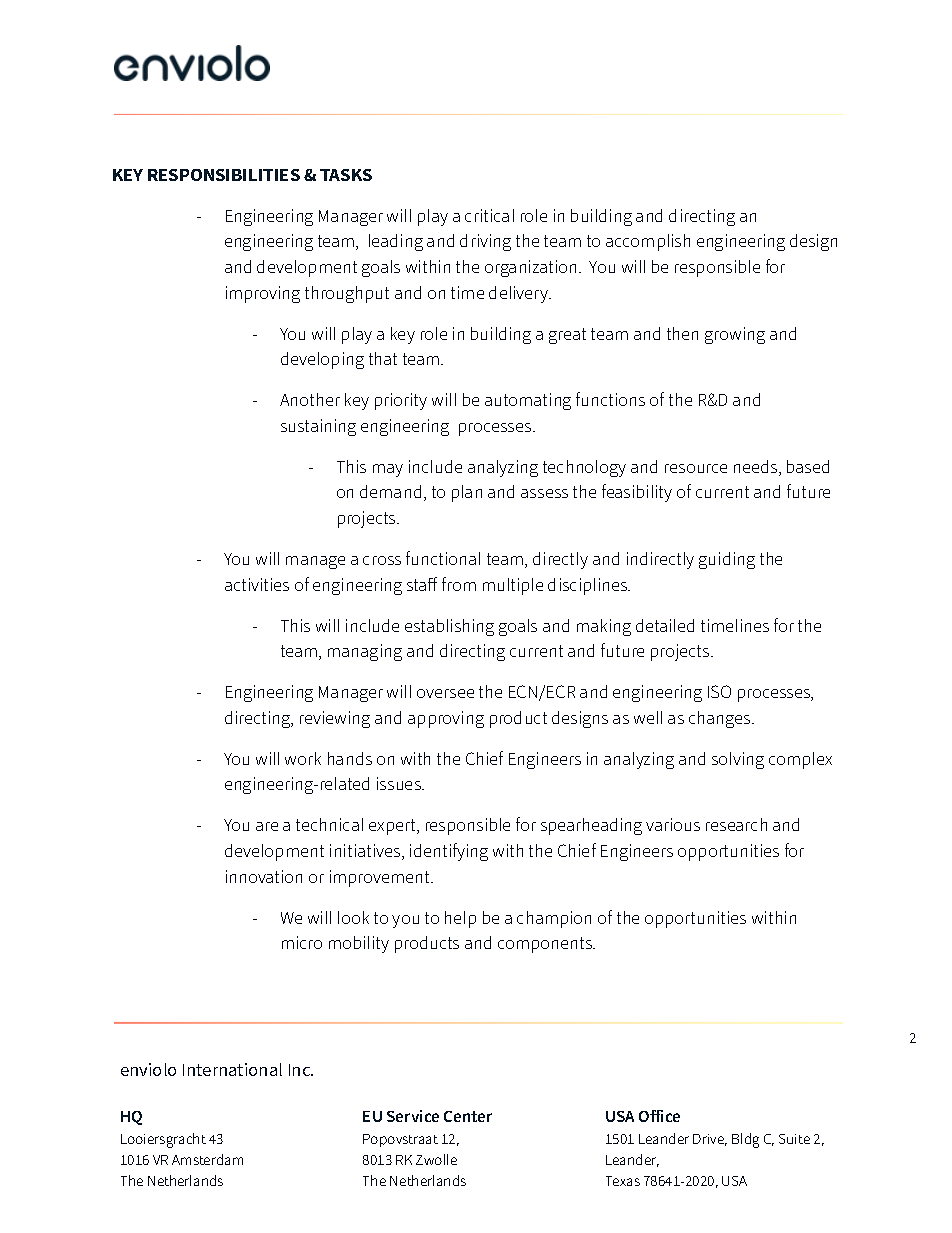 The image size is (952, 1233). I want to click on ISO, so click(719, 691).
